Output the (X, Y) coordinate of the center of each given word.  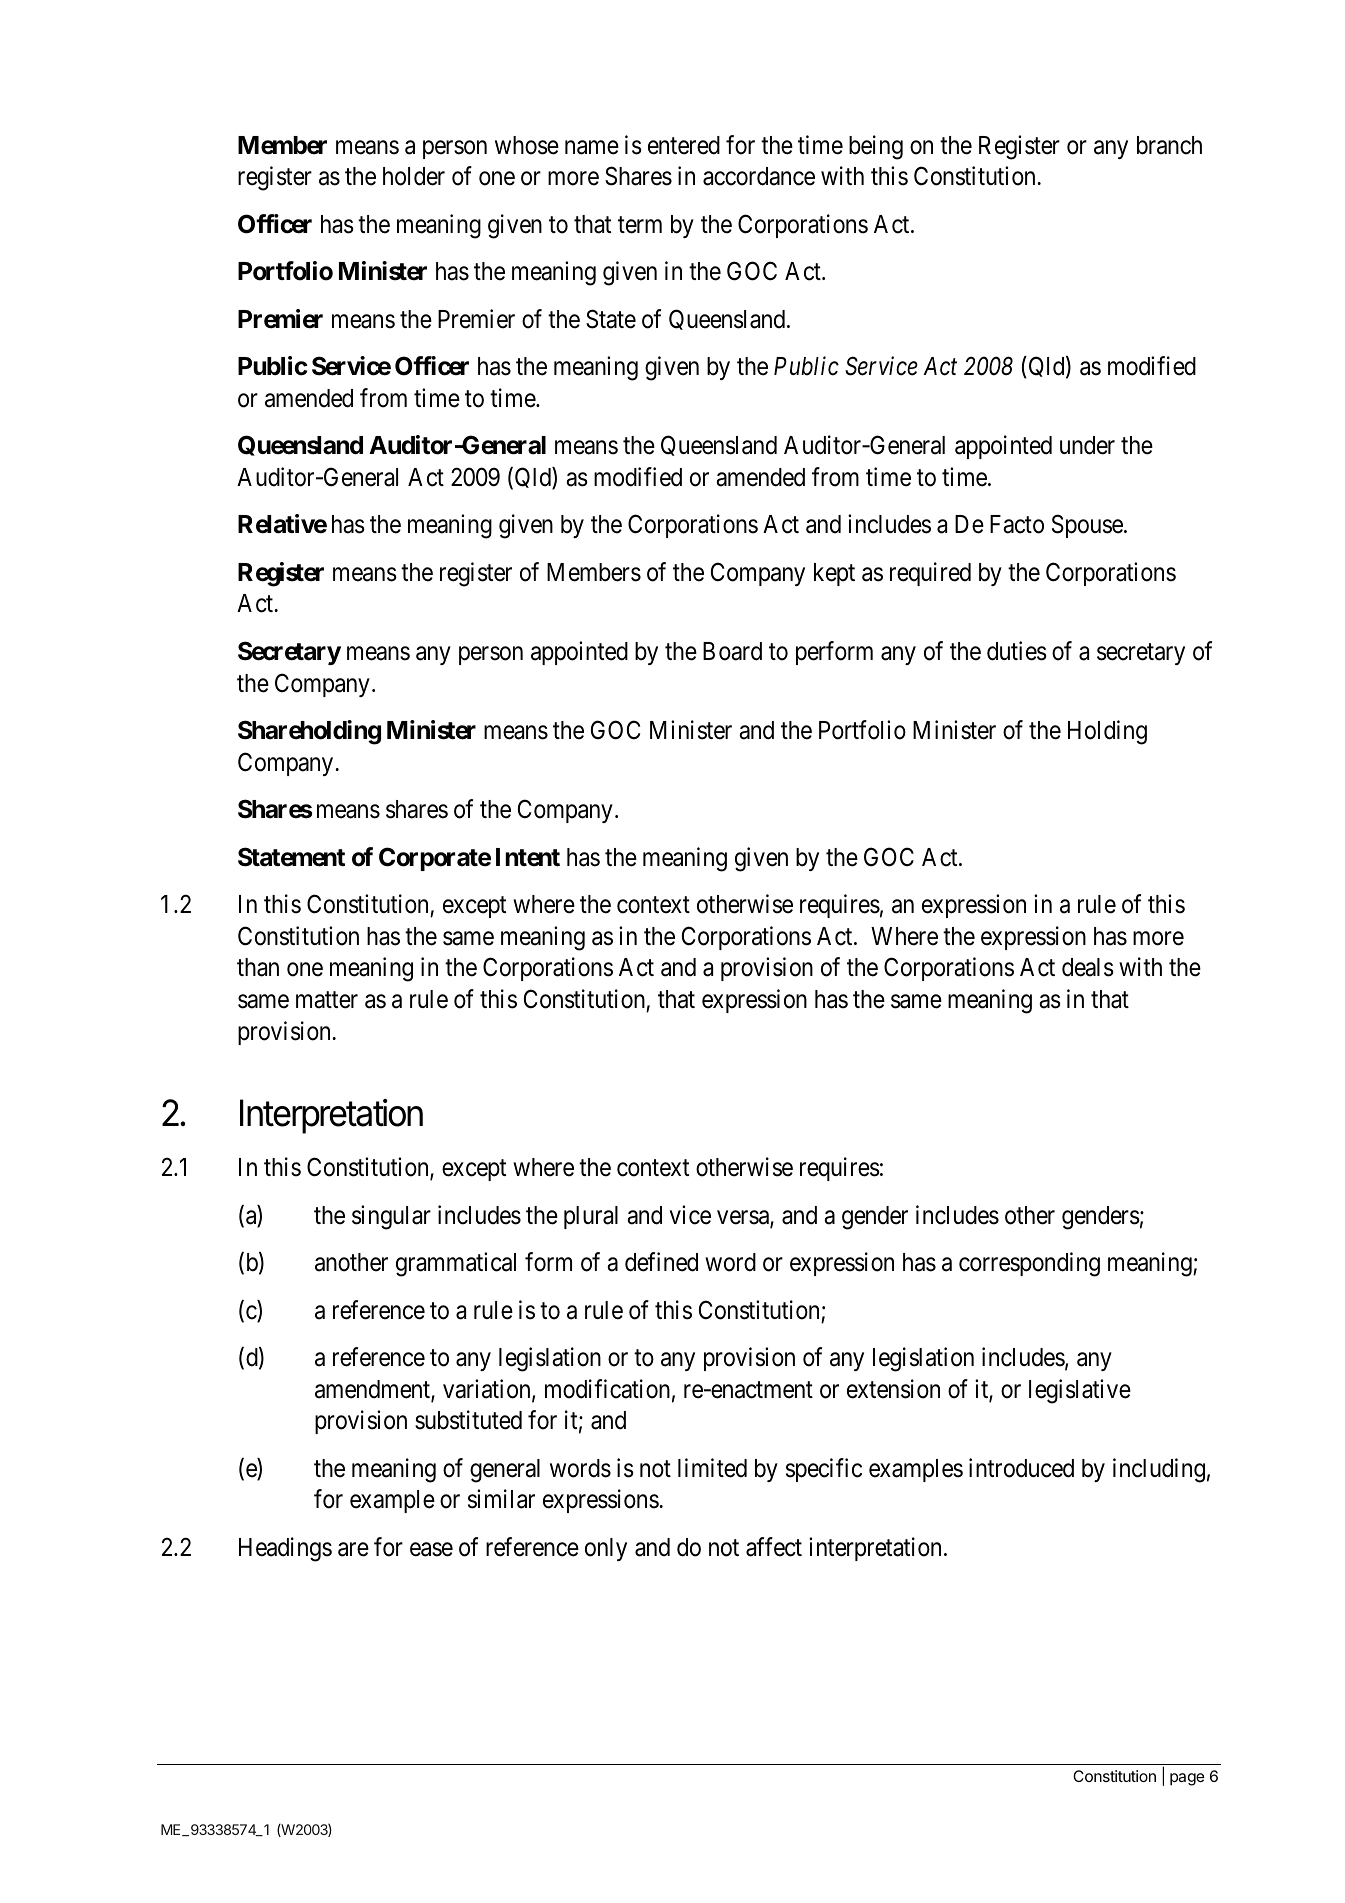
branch (1169, 145)
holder (414, 176)
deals (1088, 967)
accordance (759, 176)
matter (327, 1000)
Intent (528, 857)
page (1187, 1779)
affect (774, 1547)
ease (431, 1549)
